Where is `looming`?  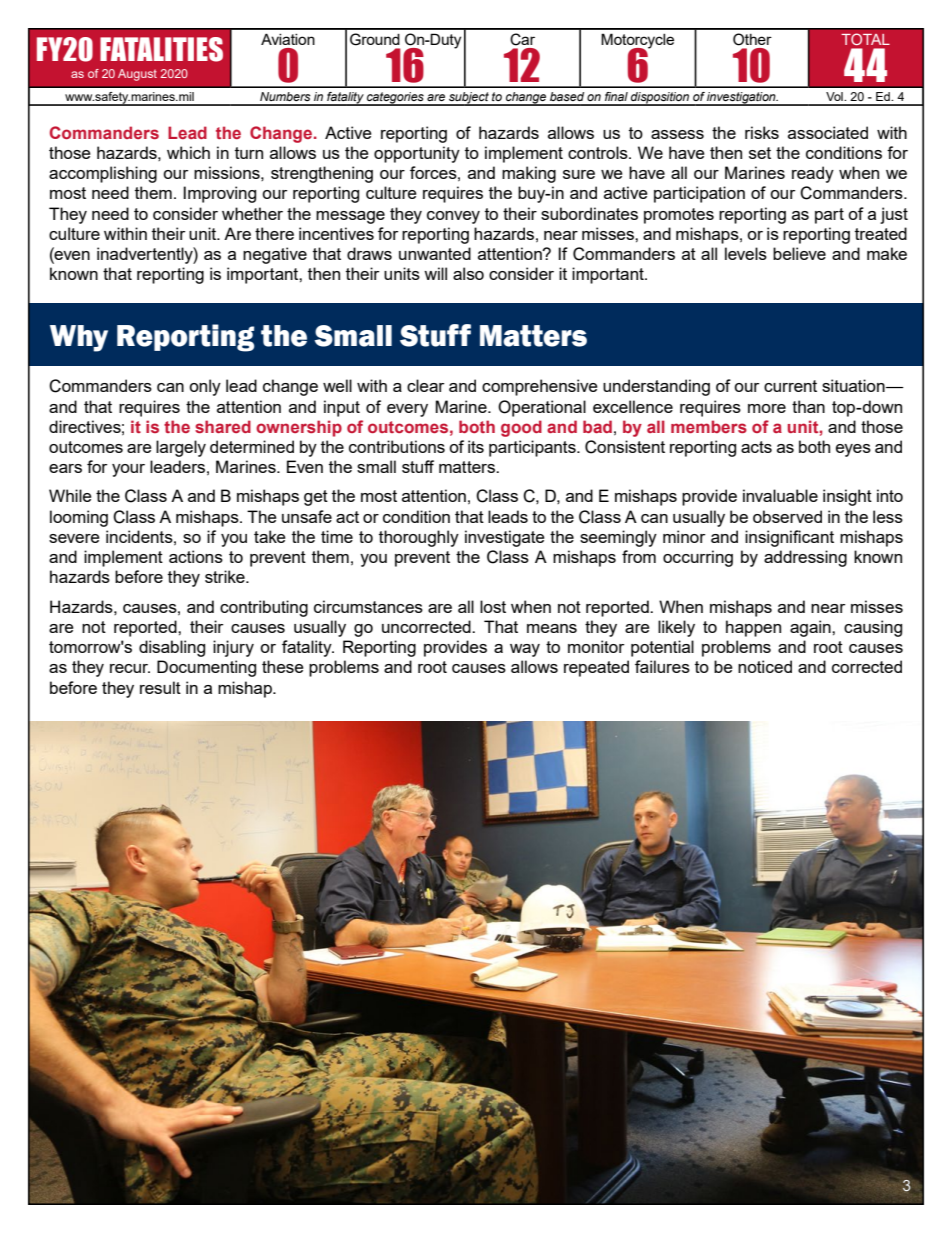
looming is located at coordinates (79, 518).
